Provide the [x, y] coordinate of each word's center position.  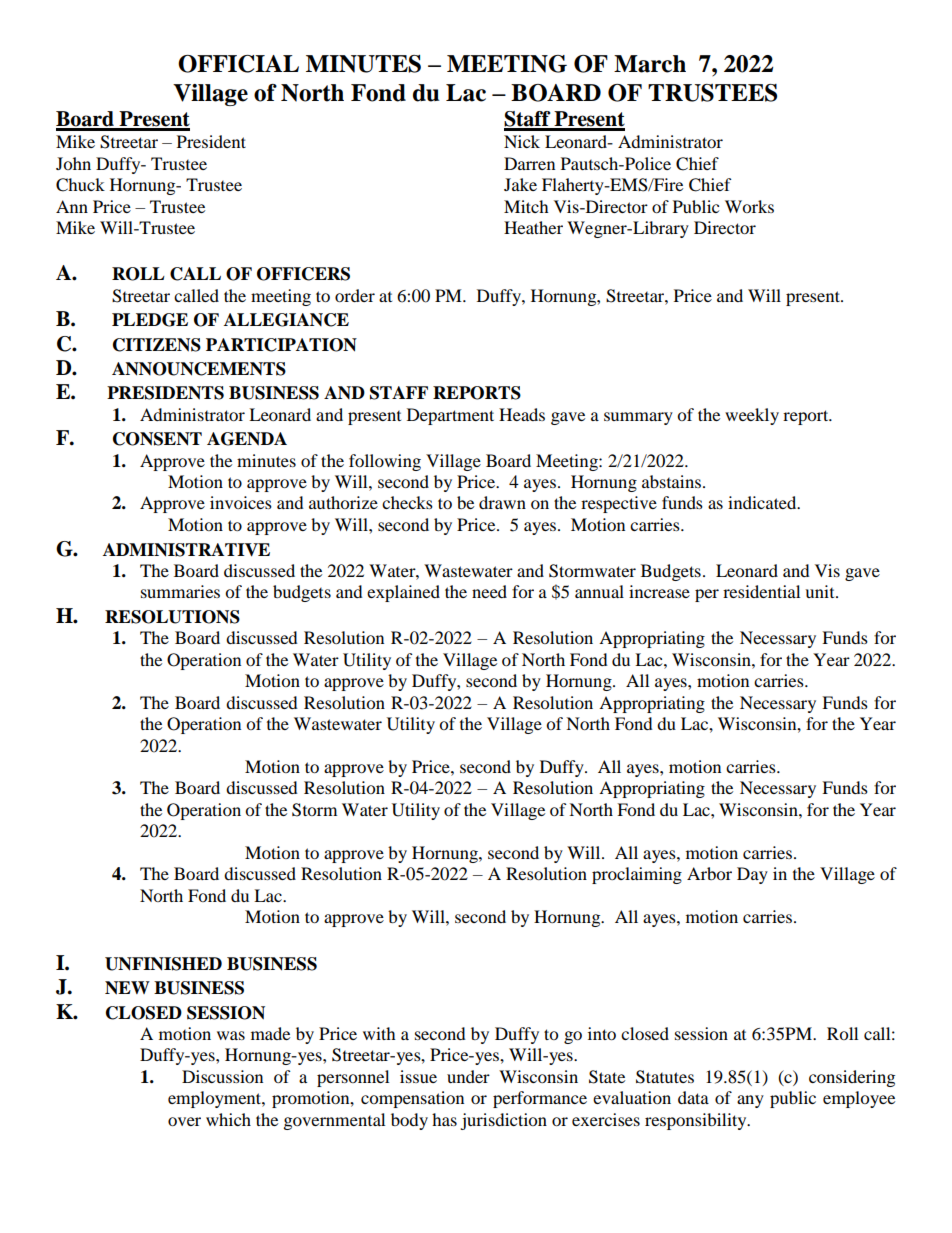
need [489, 591]
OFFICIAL [238, 64]
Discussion [222, 1076]
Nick [522, 141]
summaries [180, 591]
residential [761, 591]
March [650, 64]
